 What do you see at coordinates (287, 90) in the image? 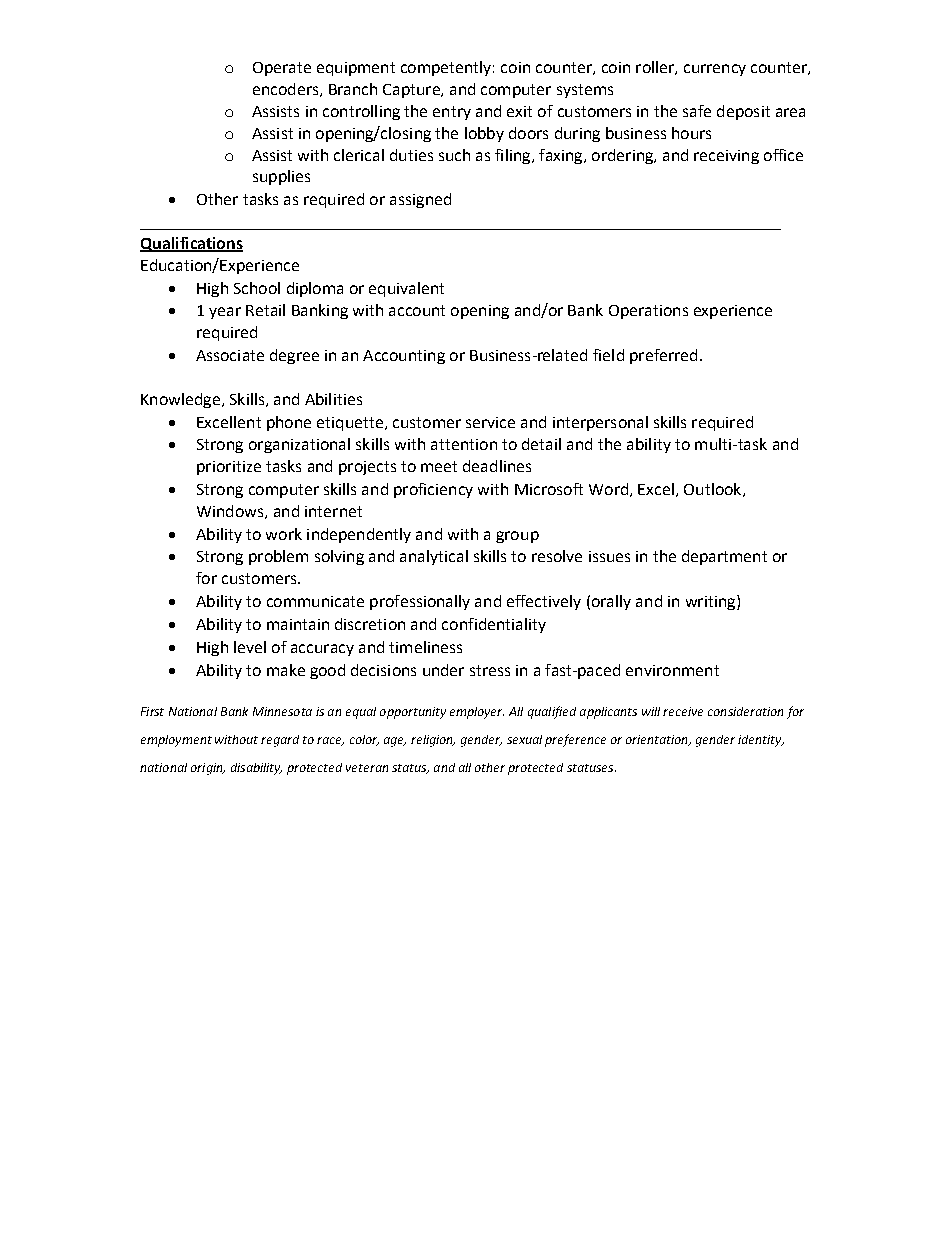
I see `encoders` at bounding box center [287, 90].
